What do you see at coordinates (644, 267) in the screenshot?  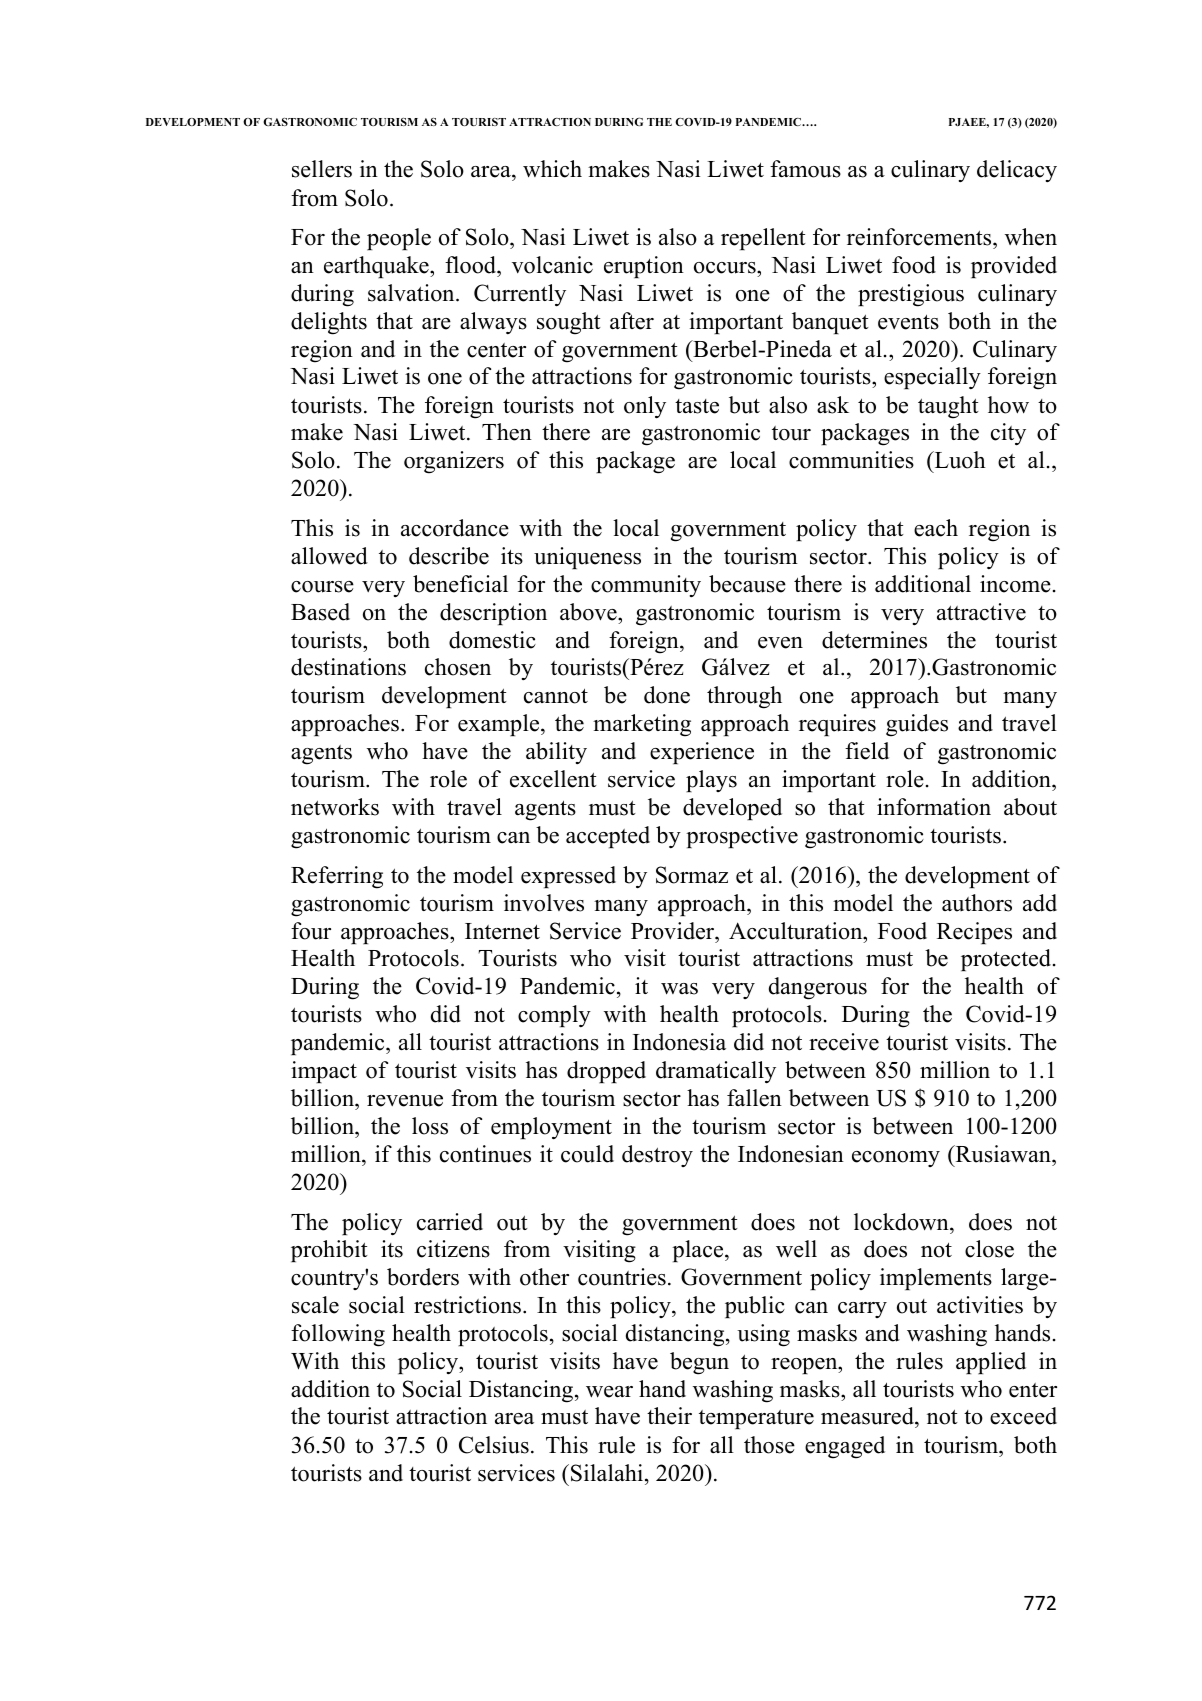 I see `eruption` at bounding box center [644, 267].
